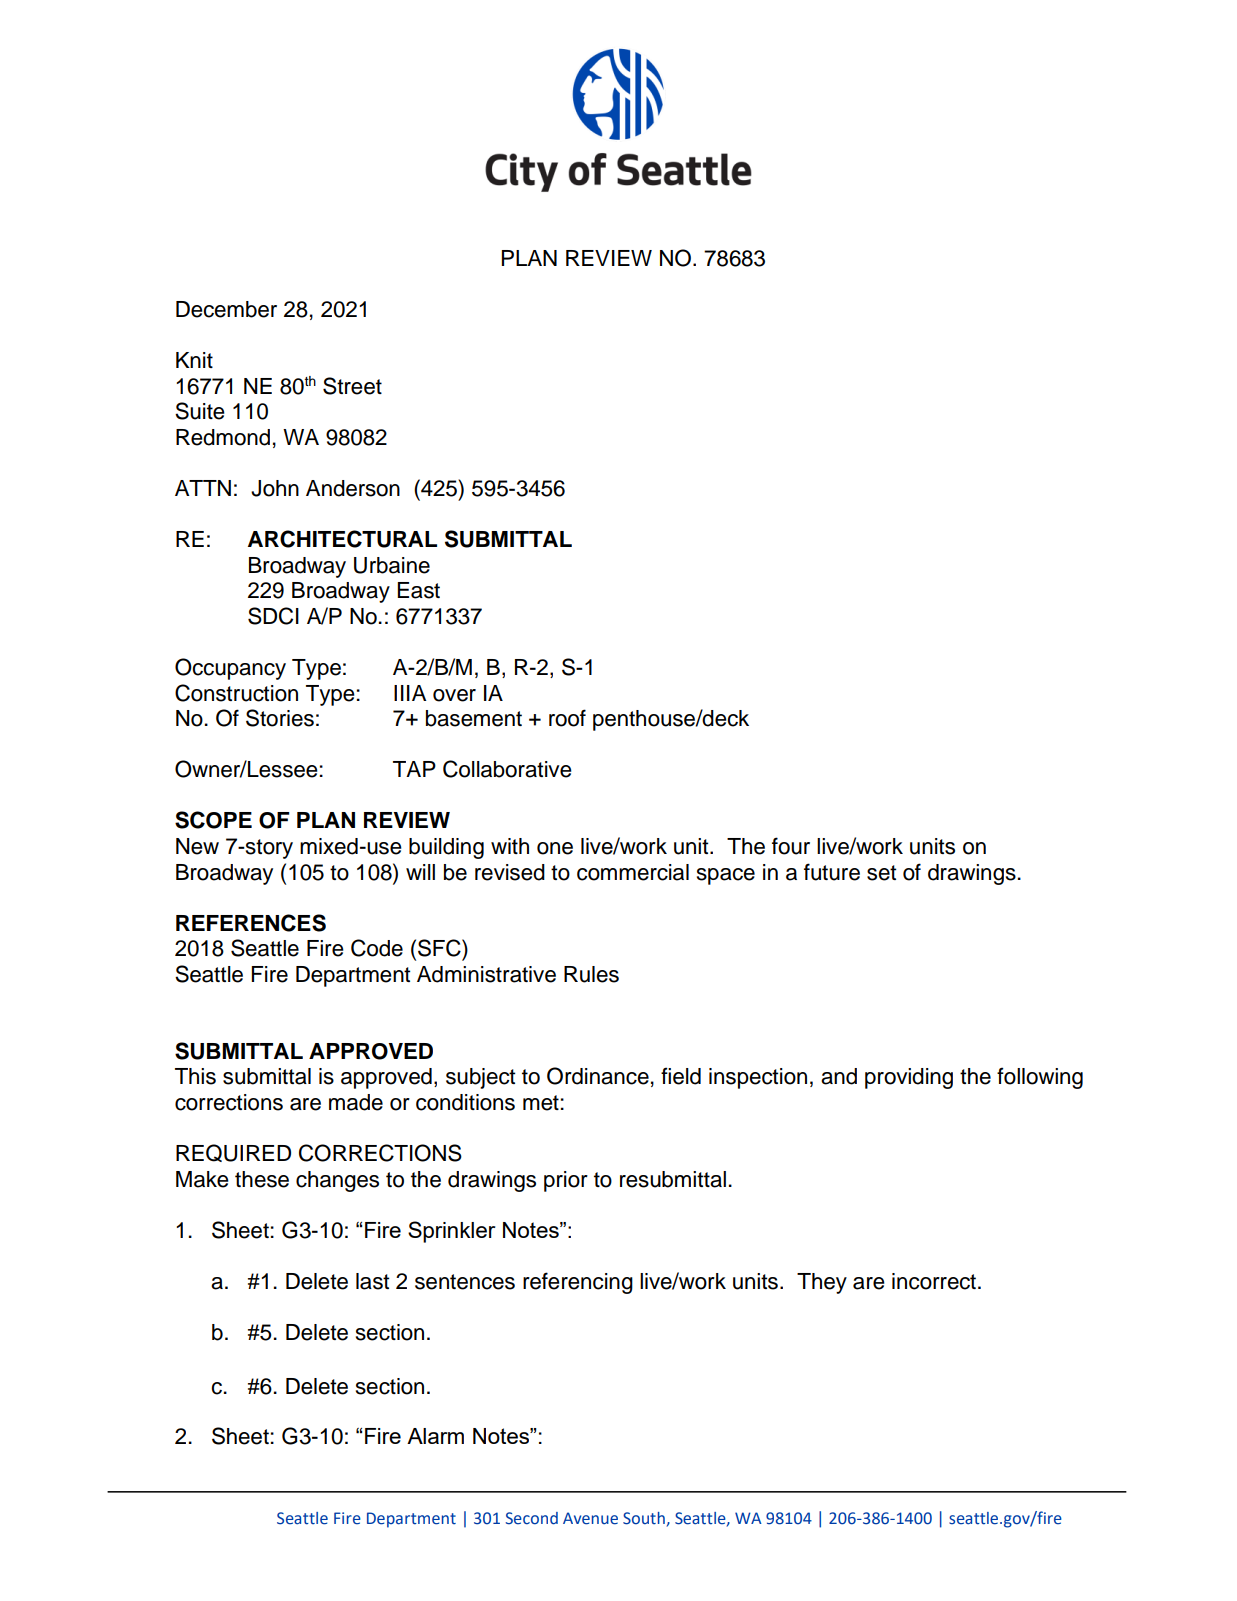 Image resolution: width=1237 pixels, height=1601 pixels. I want to click on roof, so click(567, 718).
